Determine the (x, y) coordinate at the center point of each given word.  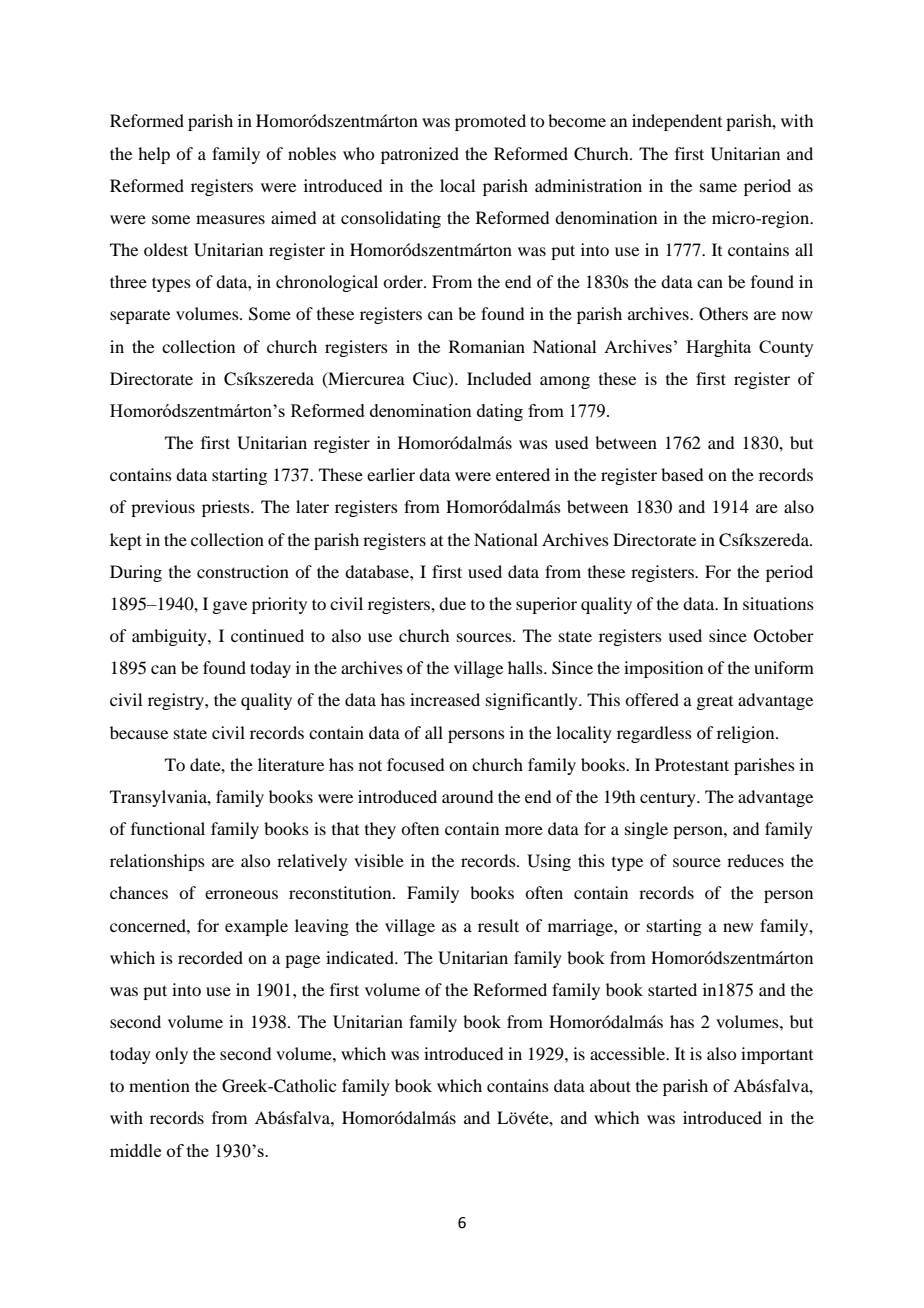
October (784, 636)
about (610, 1085)
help (154, 155)
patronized (420, 155)
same (718, 187)
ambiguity (170, 637)
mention (159, 1085)
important (777, 1055)
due (452, 603)
